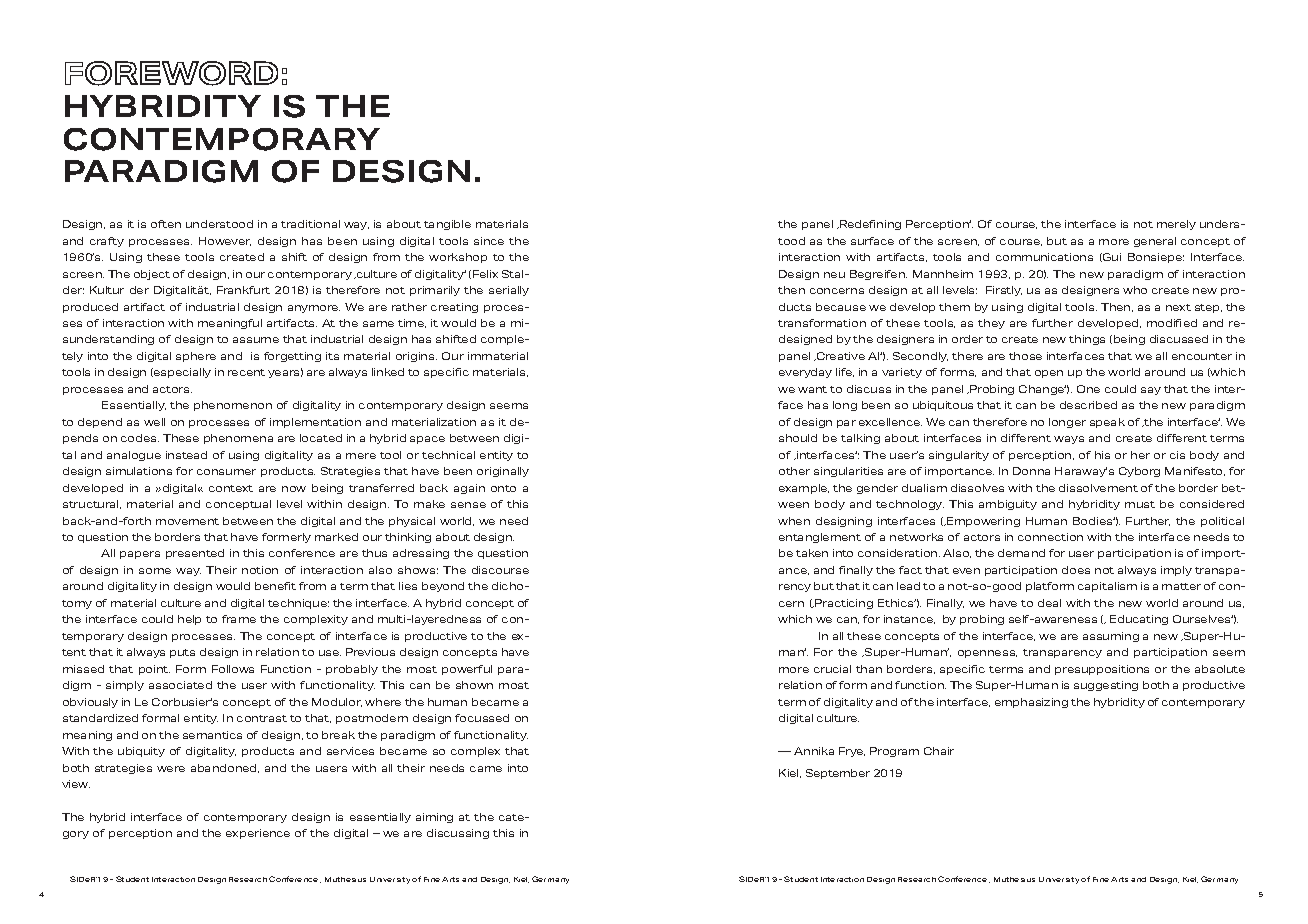  What do you see at coordinates (794, 521) in the screenshot?
I see `when` at bounding box center [794, 521].
